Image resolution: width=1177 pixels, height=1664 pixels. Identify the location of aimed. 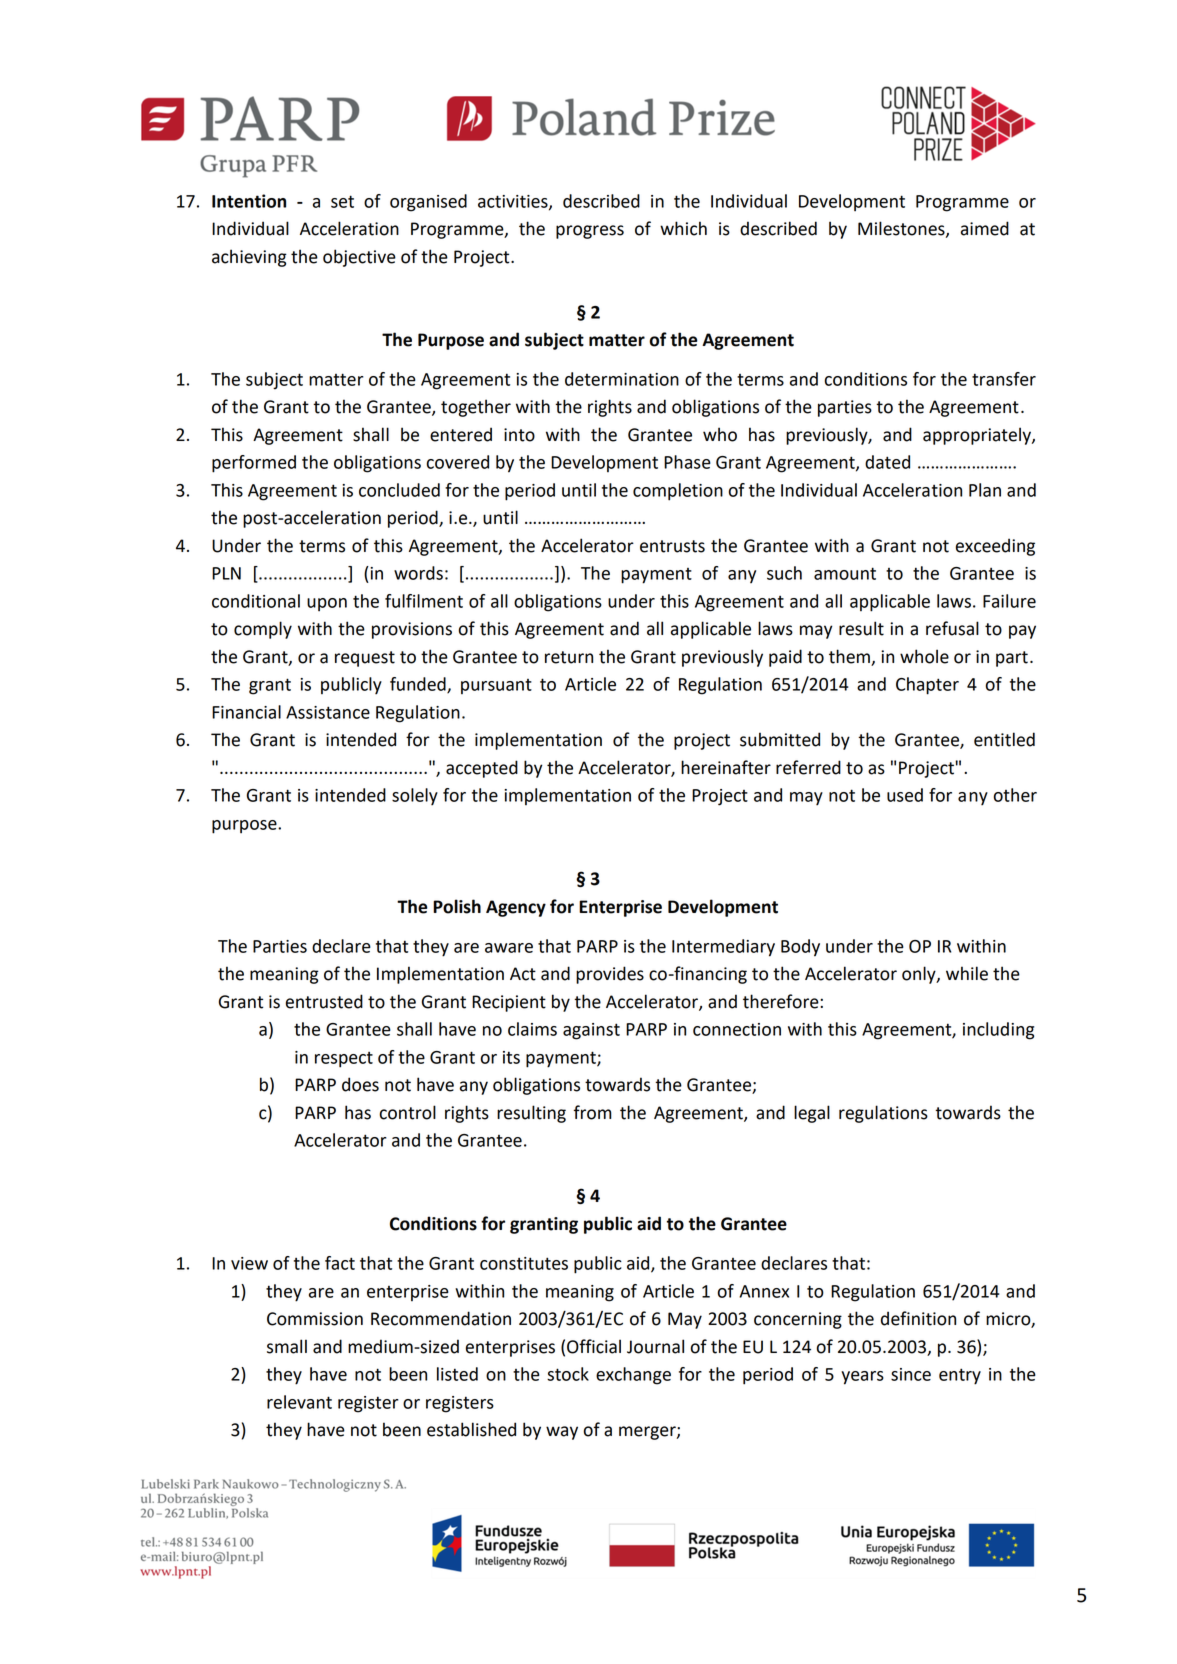
(985, 228).
